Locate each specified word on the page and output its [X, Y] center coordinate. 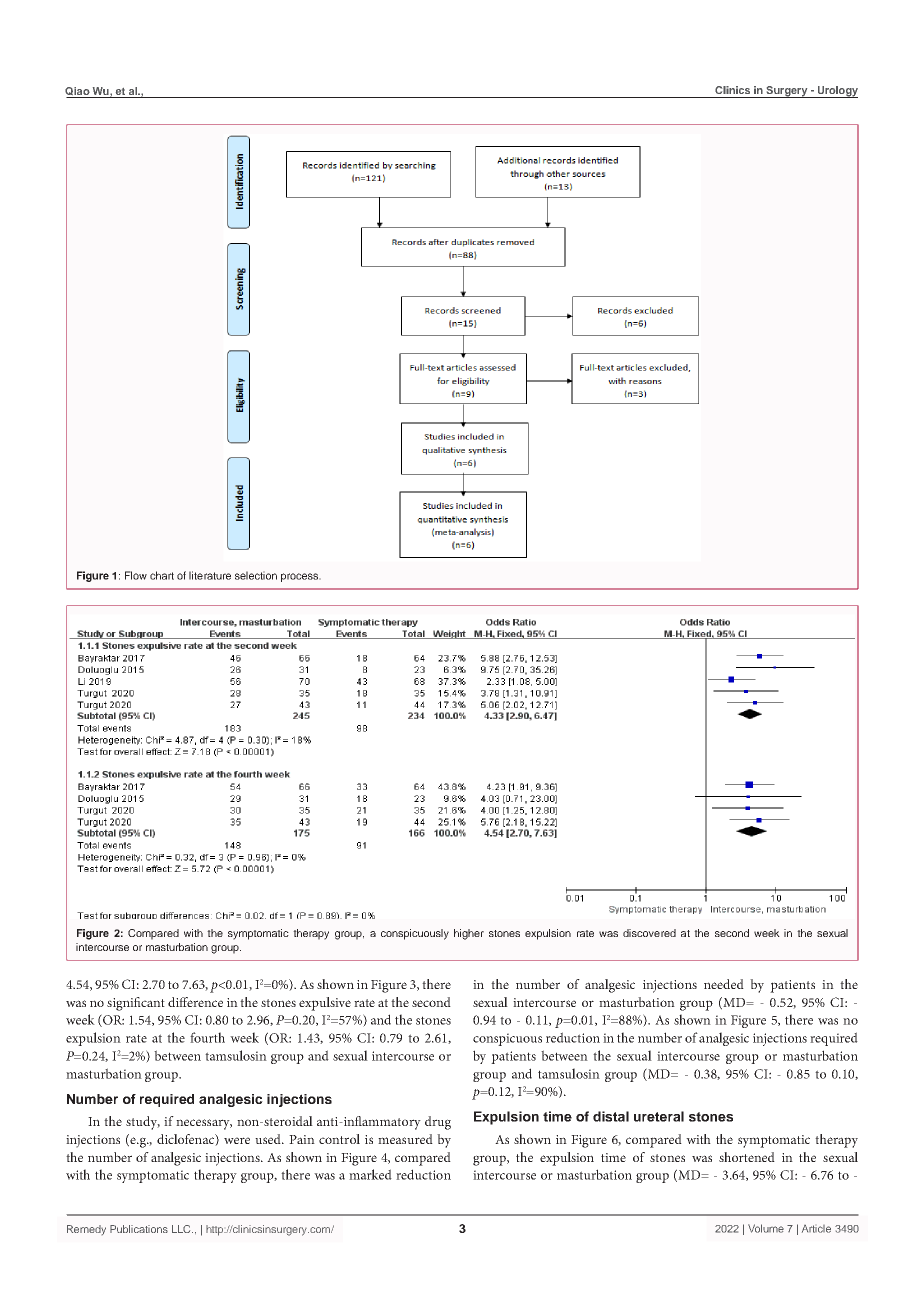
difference [195, 1002]
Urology [836, 92]
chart [162, 575]
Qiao [78, 92]
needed [724, 984]
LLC [182, 1229]
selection [256, 575]
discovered [649, 933]
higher [469, 934]
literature [210, 575]
